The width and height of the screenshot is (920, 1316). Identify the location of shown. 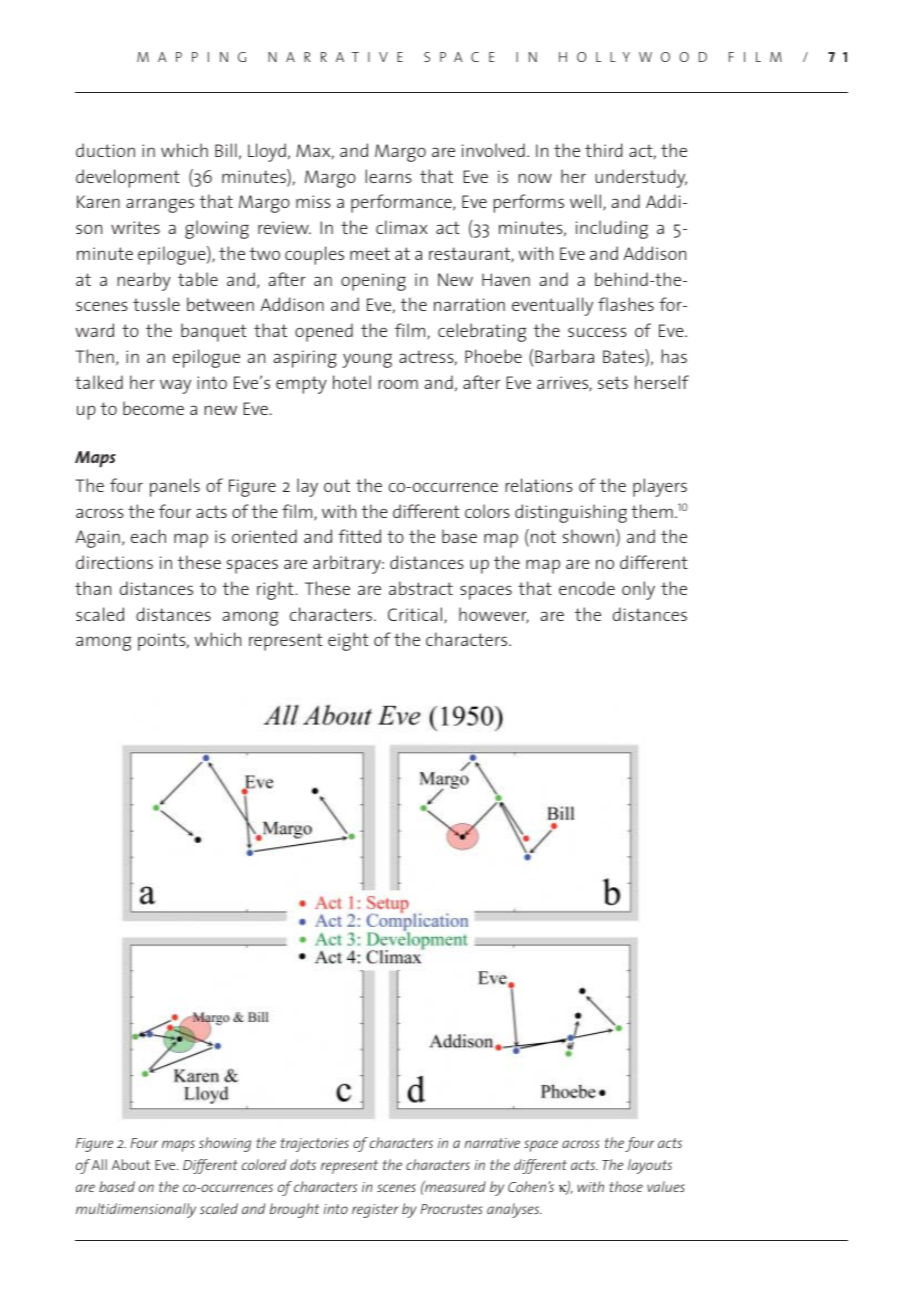
(588, 536).
